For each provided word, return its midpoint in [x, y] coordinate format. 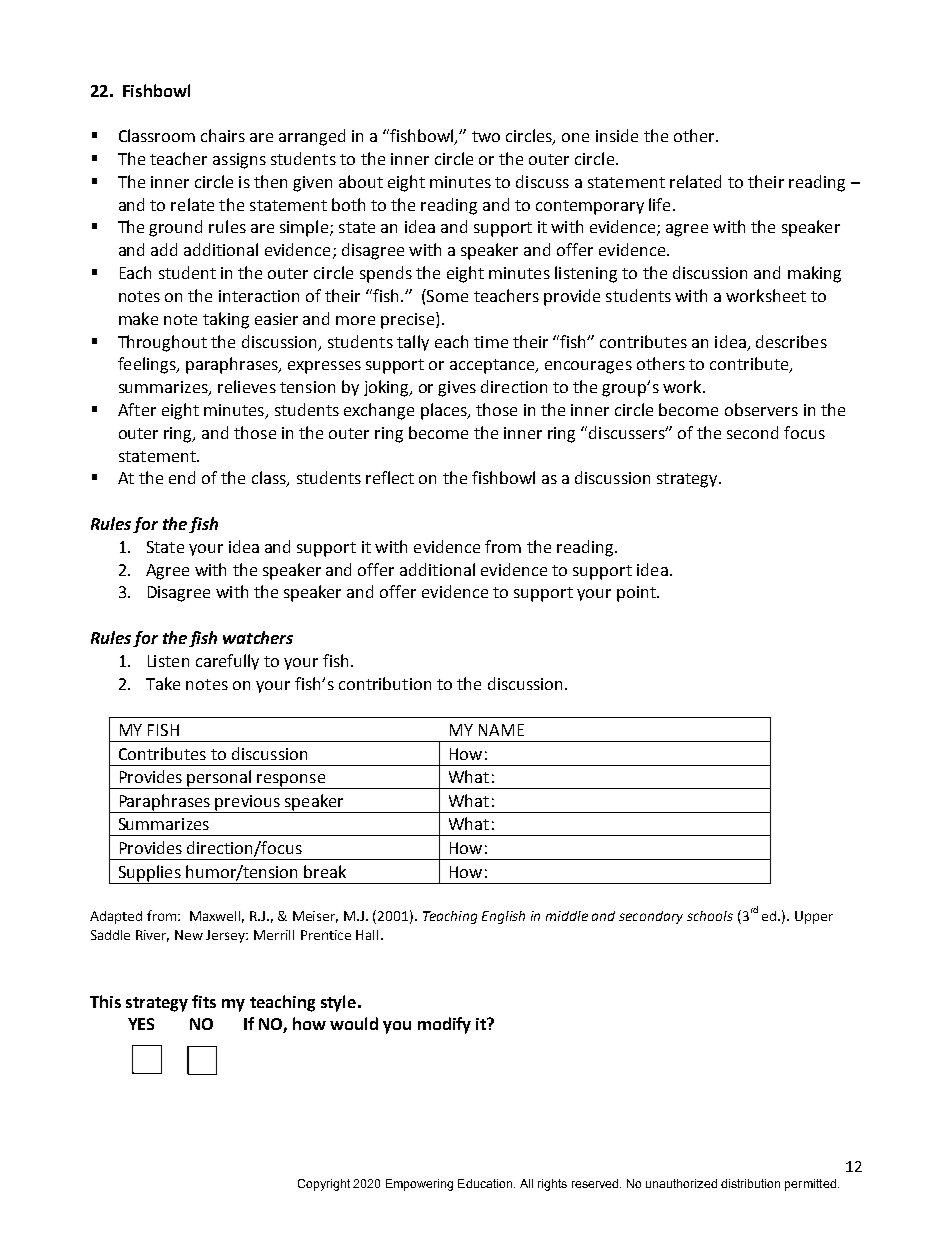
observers [761, 409]
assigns [239, 161]
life [659, 204]
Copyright [324, 1185]
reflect [390, 477]
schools [710, 916]
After [137, 409]
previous [248, 804]
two [486, 136]
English [503, 917]
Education [485, 1183]
